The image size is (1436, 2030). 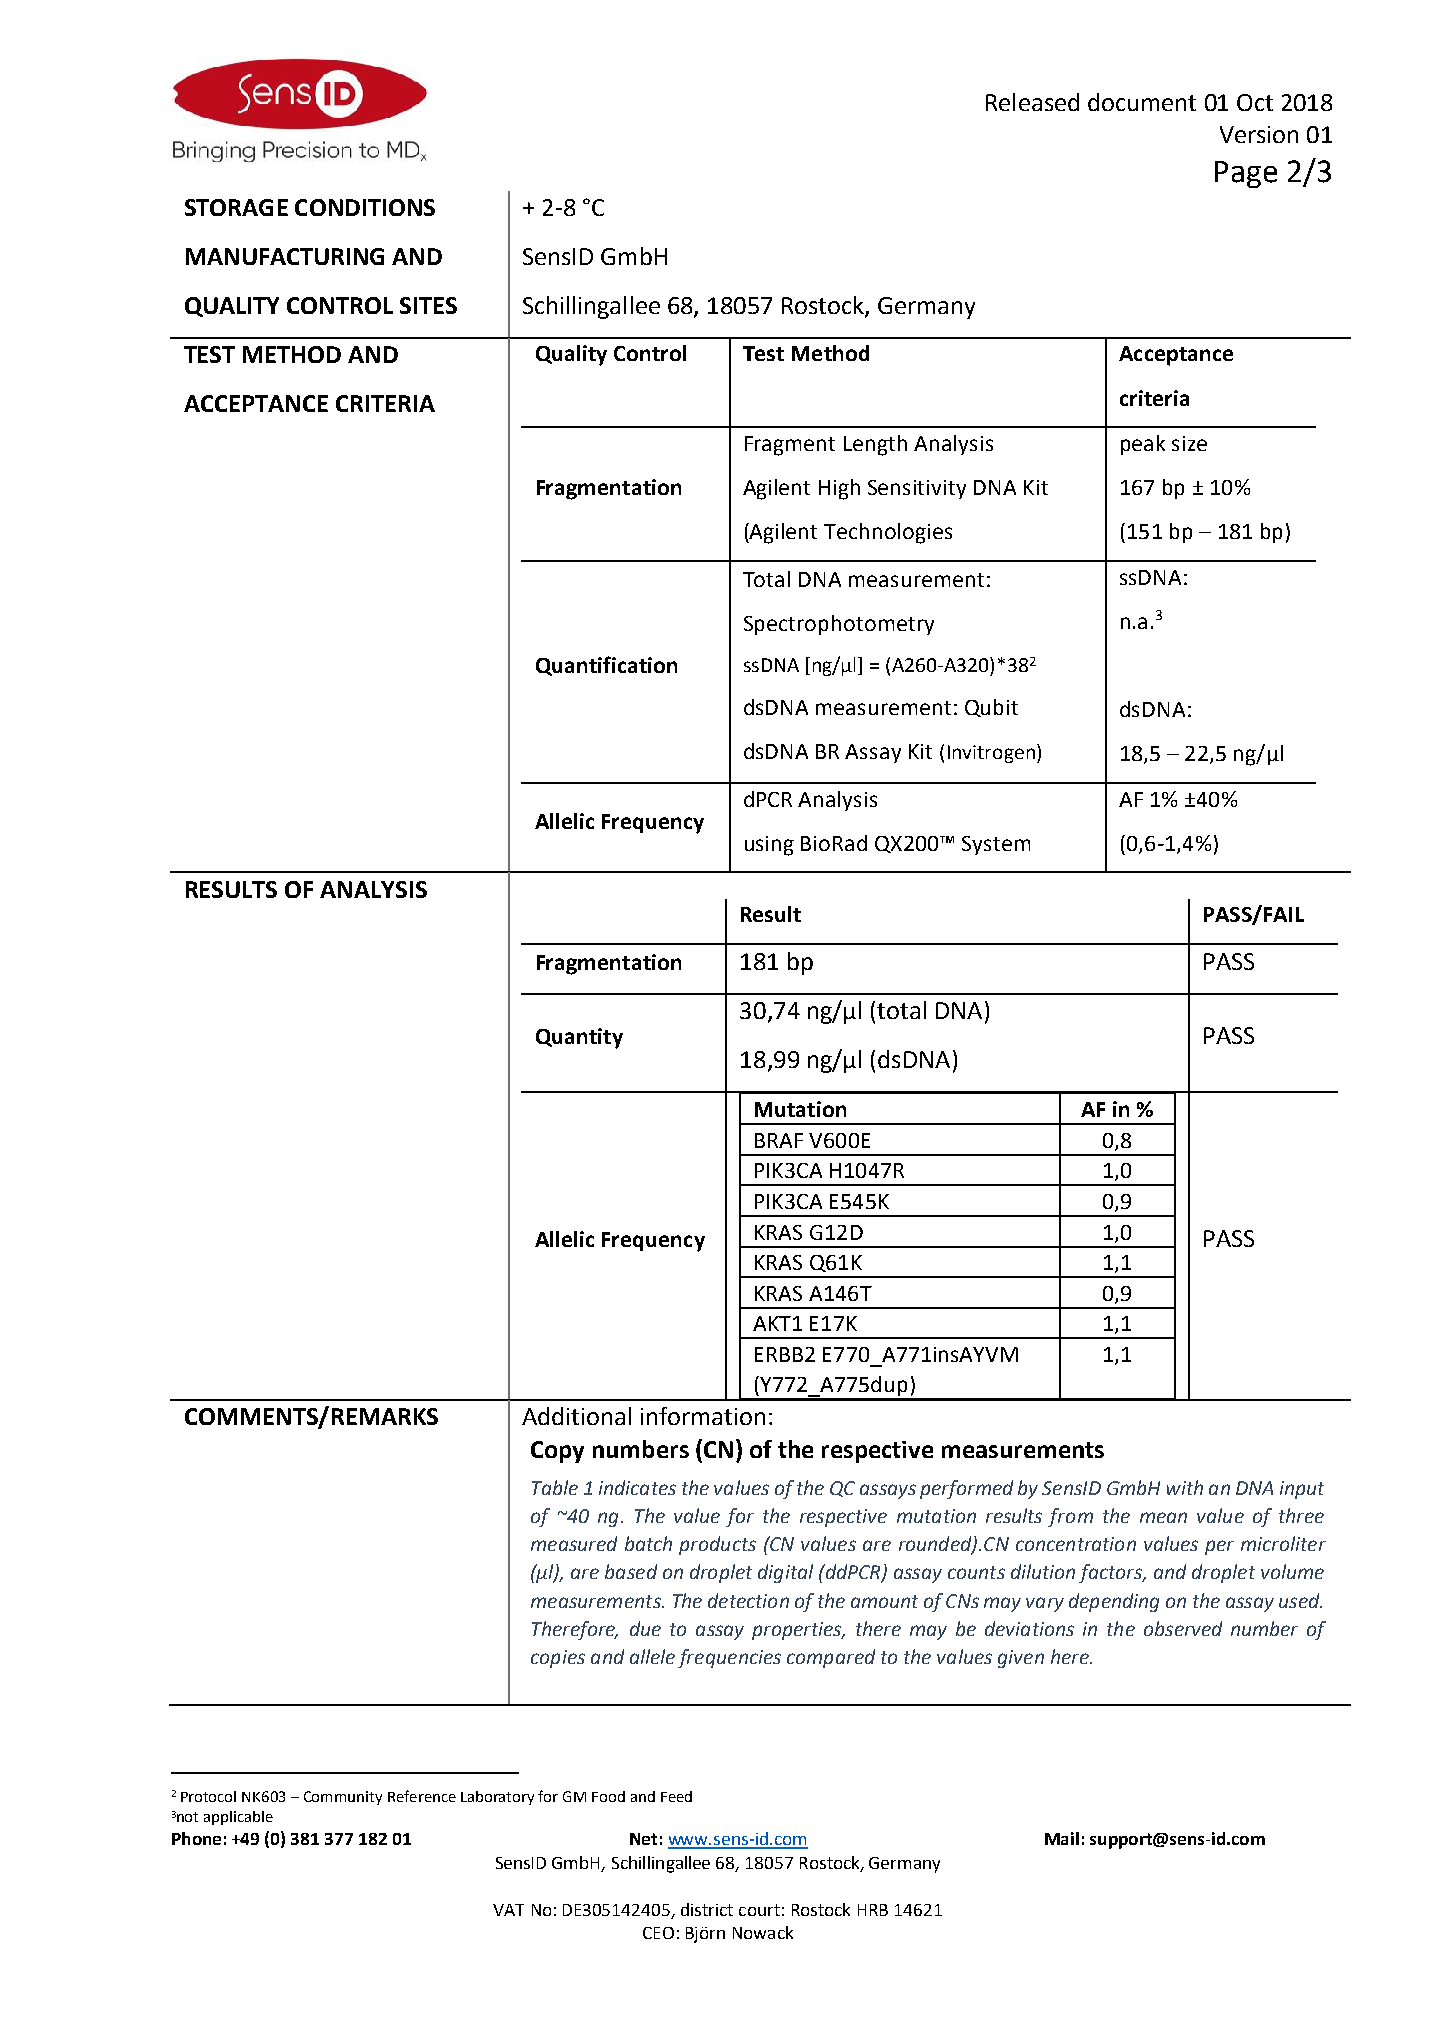 What do you see at coordinates (365, 207) in the screenshot?
I see `CONDITIONS` at bounding box center [365, 207].
